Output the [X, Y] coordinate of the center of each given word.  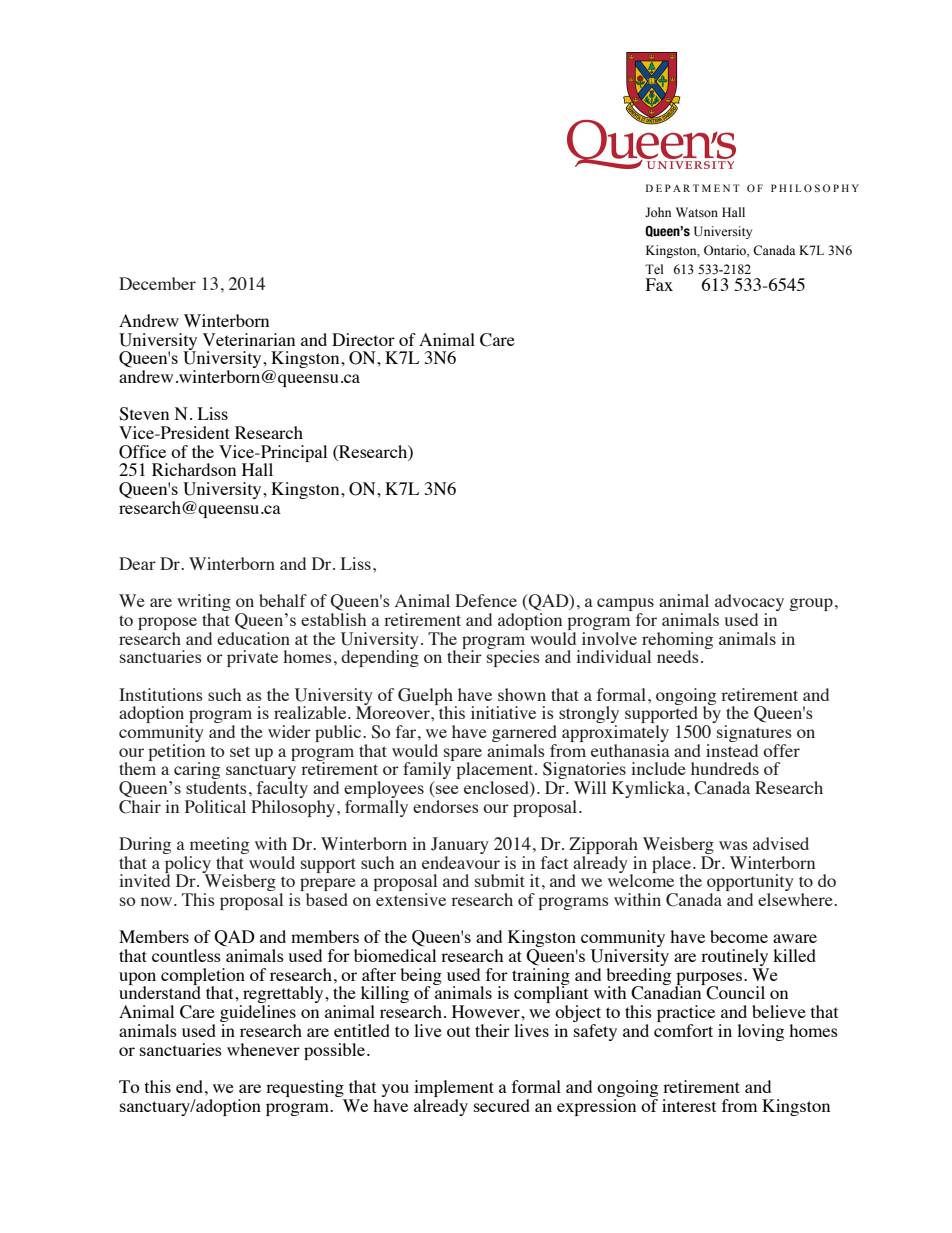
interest [689, 1105]
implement [454, 1088]
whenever [263, 1049]
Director [363, 339]
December [157, 283]
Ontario [726, 251]
